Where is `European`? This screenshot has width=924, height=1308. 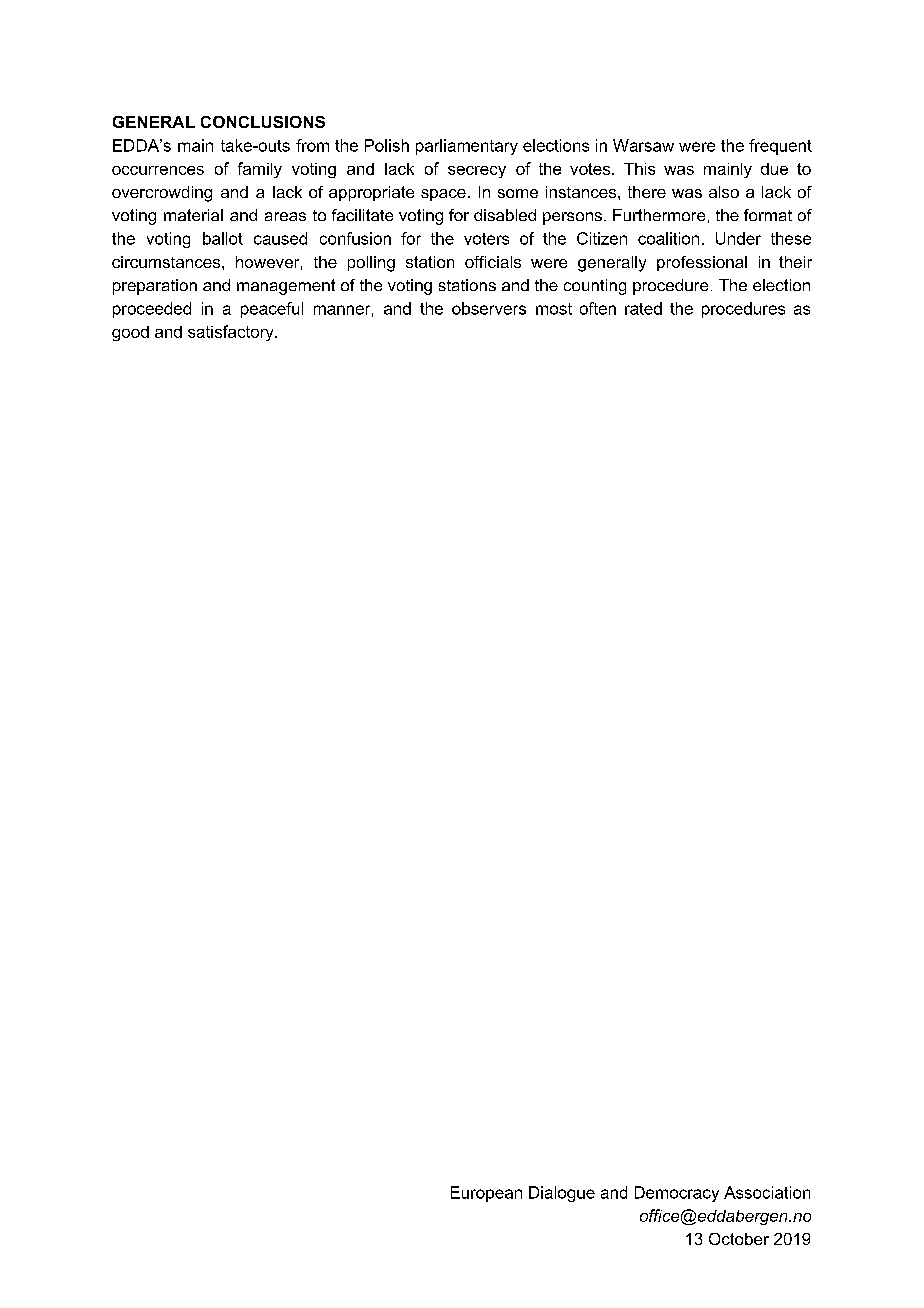
European is located at coordinates (486, 1194).
